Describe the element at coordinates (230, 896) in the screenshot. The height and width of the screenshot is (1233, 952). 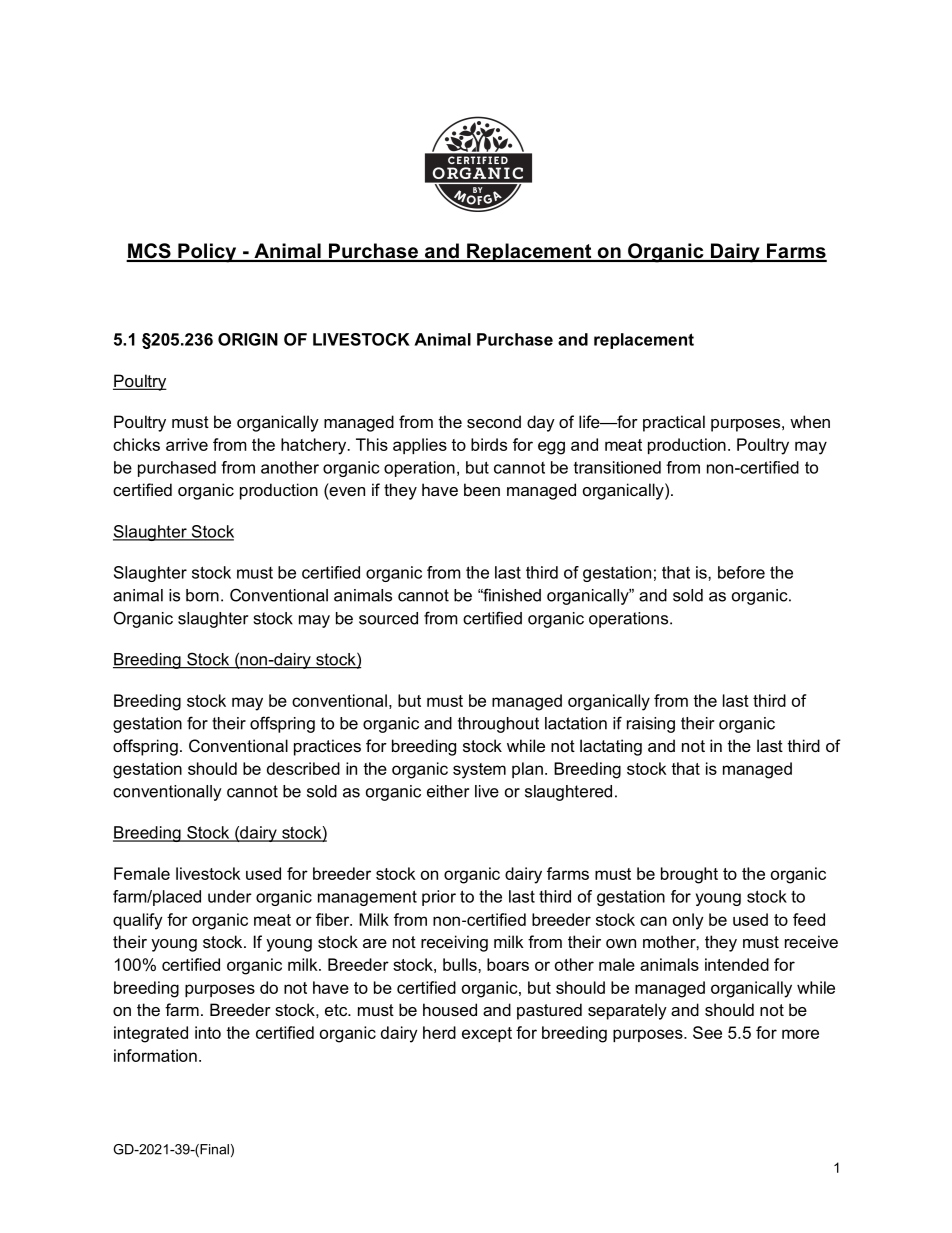
I see `under` at that location.
